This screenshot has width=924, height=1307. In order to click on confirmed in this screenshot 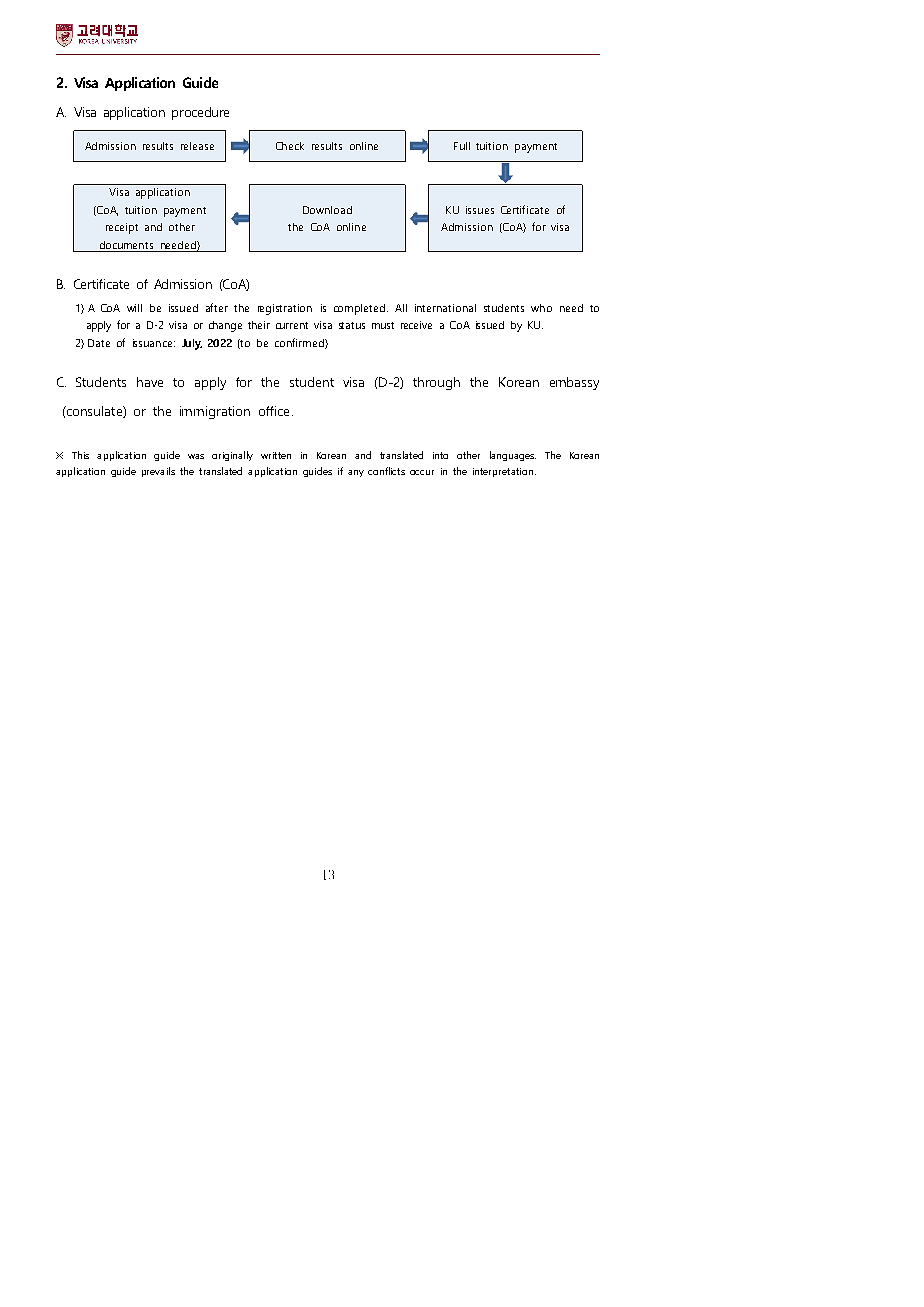, I will do `click(300, 343)`.
